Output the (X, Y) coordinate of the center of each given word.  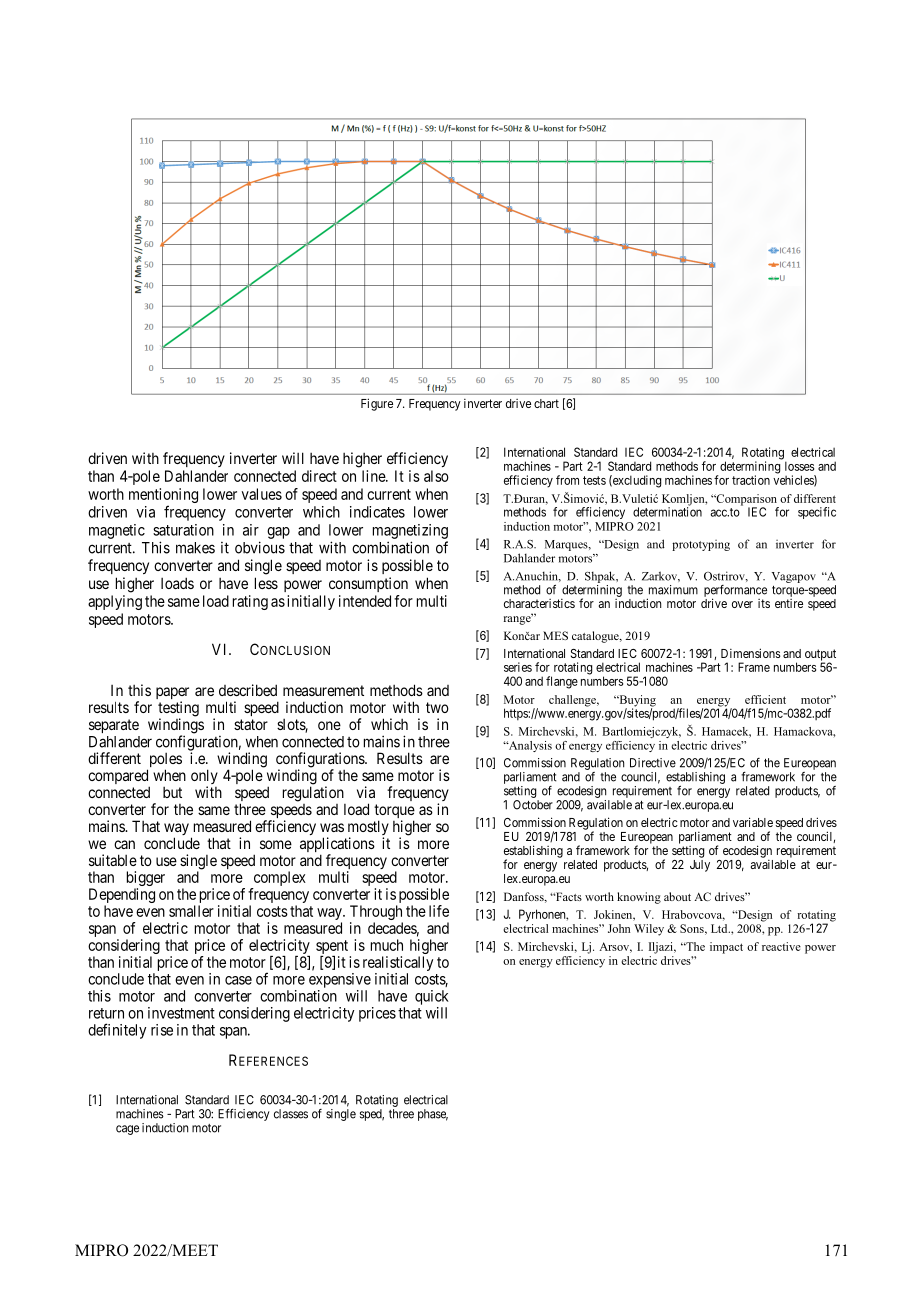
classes (291, 1114)
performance (735, 592)
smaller (191, 911)
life (439, 911)
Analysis (529, 746)
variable (753, 822)
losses (799, 466)
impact (726, 948)
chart (546, 403)
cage (127, 1130)
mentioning (163, 495)
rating (250, 602)
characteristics (539, 603)
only (204, 778)
